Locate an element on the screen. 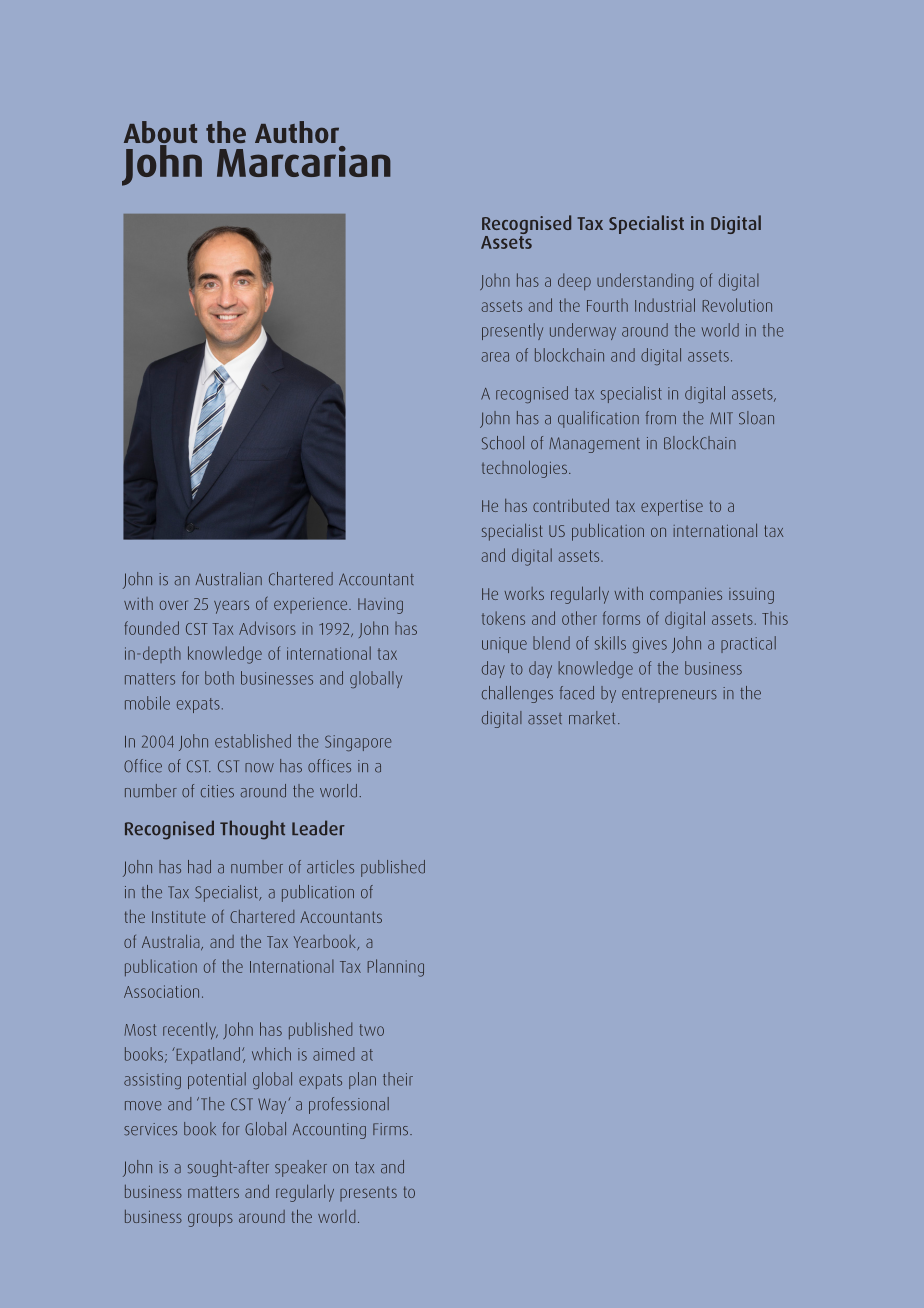  presents is located at coordinates (368, 1193).
